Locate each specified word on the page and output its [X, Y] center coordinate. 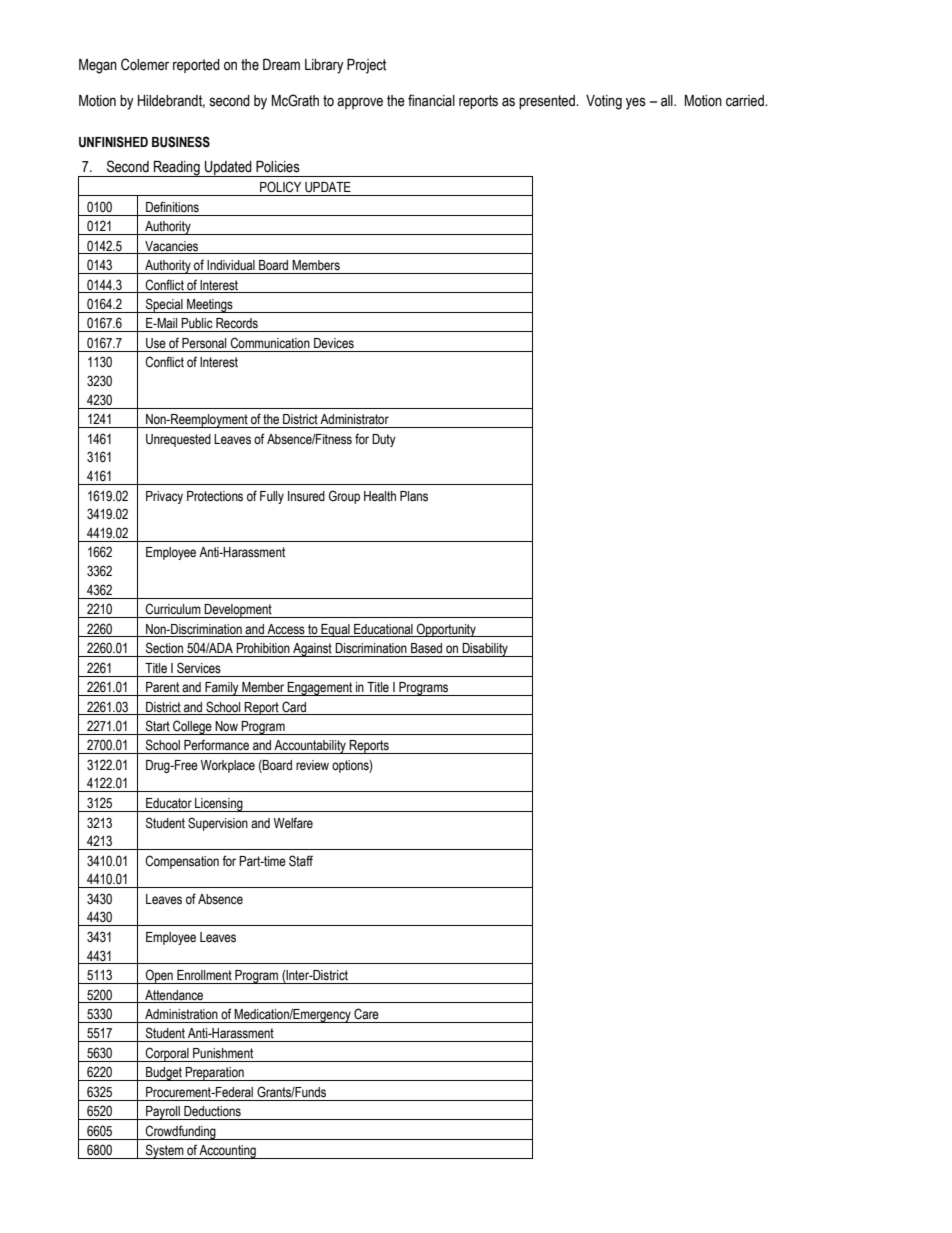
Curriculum [173, 609]
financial [431, 100]
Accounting [228, 1152]
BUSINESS [181, 142]
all [668, 101]
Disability [485, 650]
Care [366, 1014]
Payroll [163, 1113]
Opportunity [446, 630]
